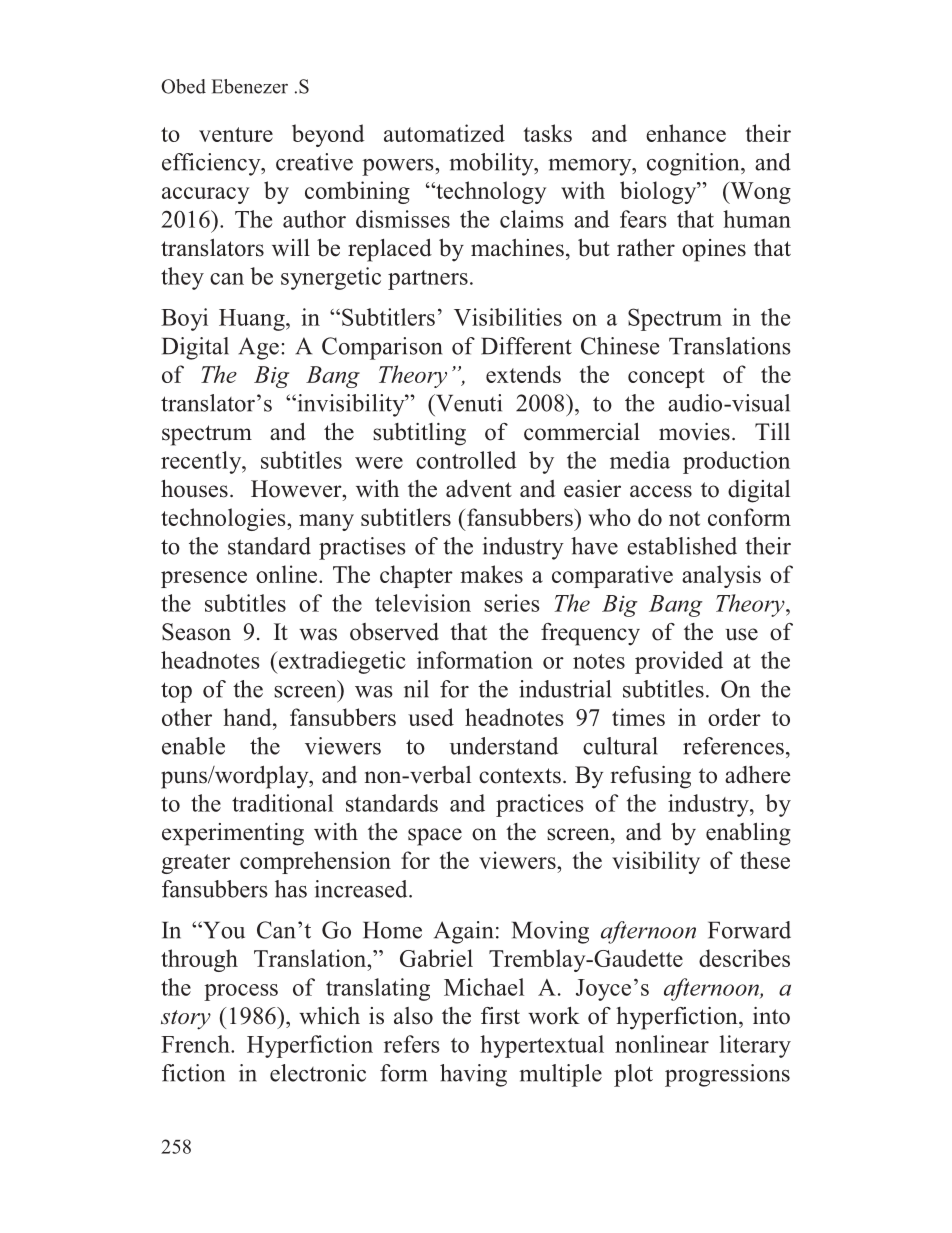 The image size is (952, 1233). What do you see at coordinates (479, 489) in the screenshot?
I see `advent` at bounding box center [479, 489].
